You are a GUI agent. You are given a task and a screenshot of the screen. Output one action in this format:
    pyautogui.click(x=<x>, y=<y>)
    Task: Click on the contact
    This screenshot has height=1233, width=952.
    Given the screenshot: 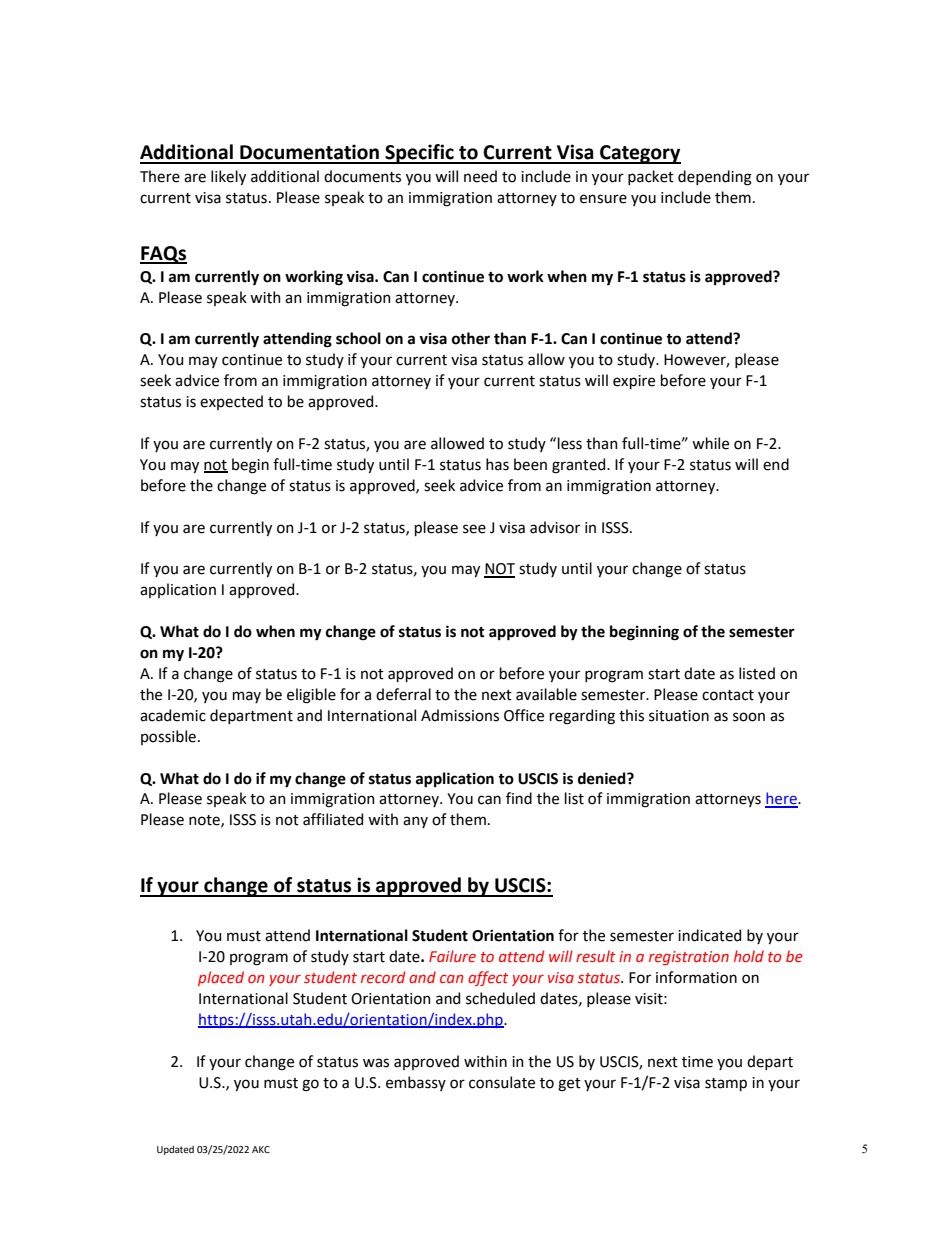 What is the action you would take?
    pyautogui.click(x=728, y=695)
